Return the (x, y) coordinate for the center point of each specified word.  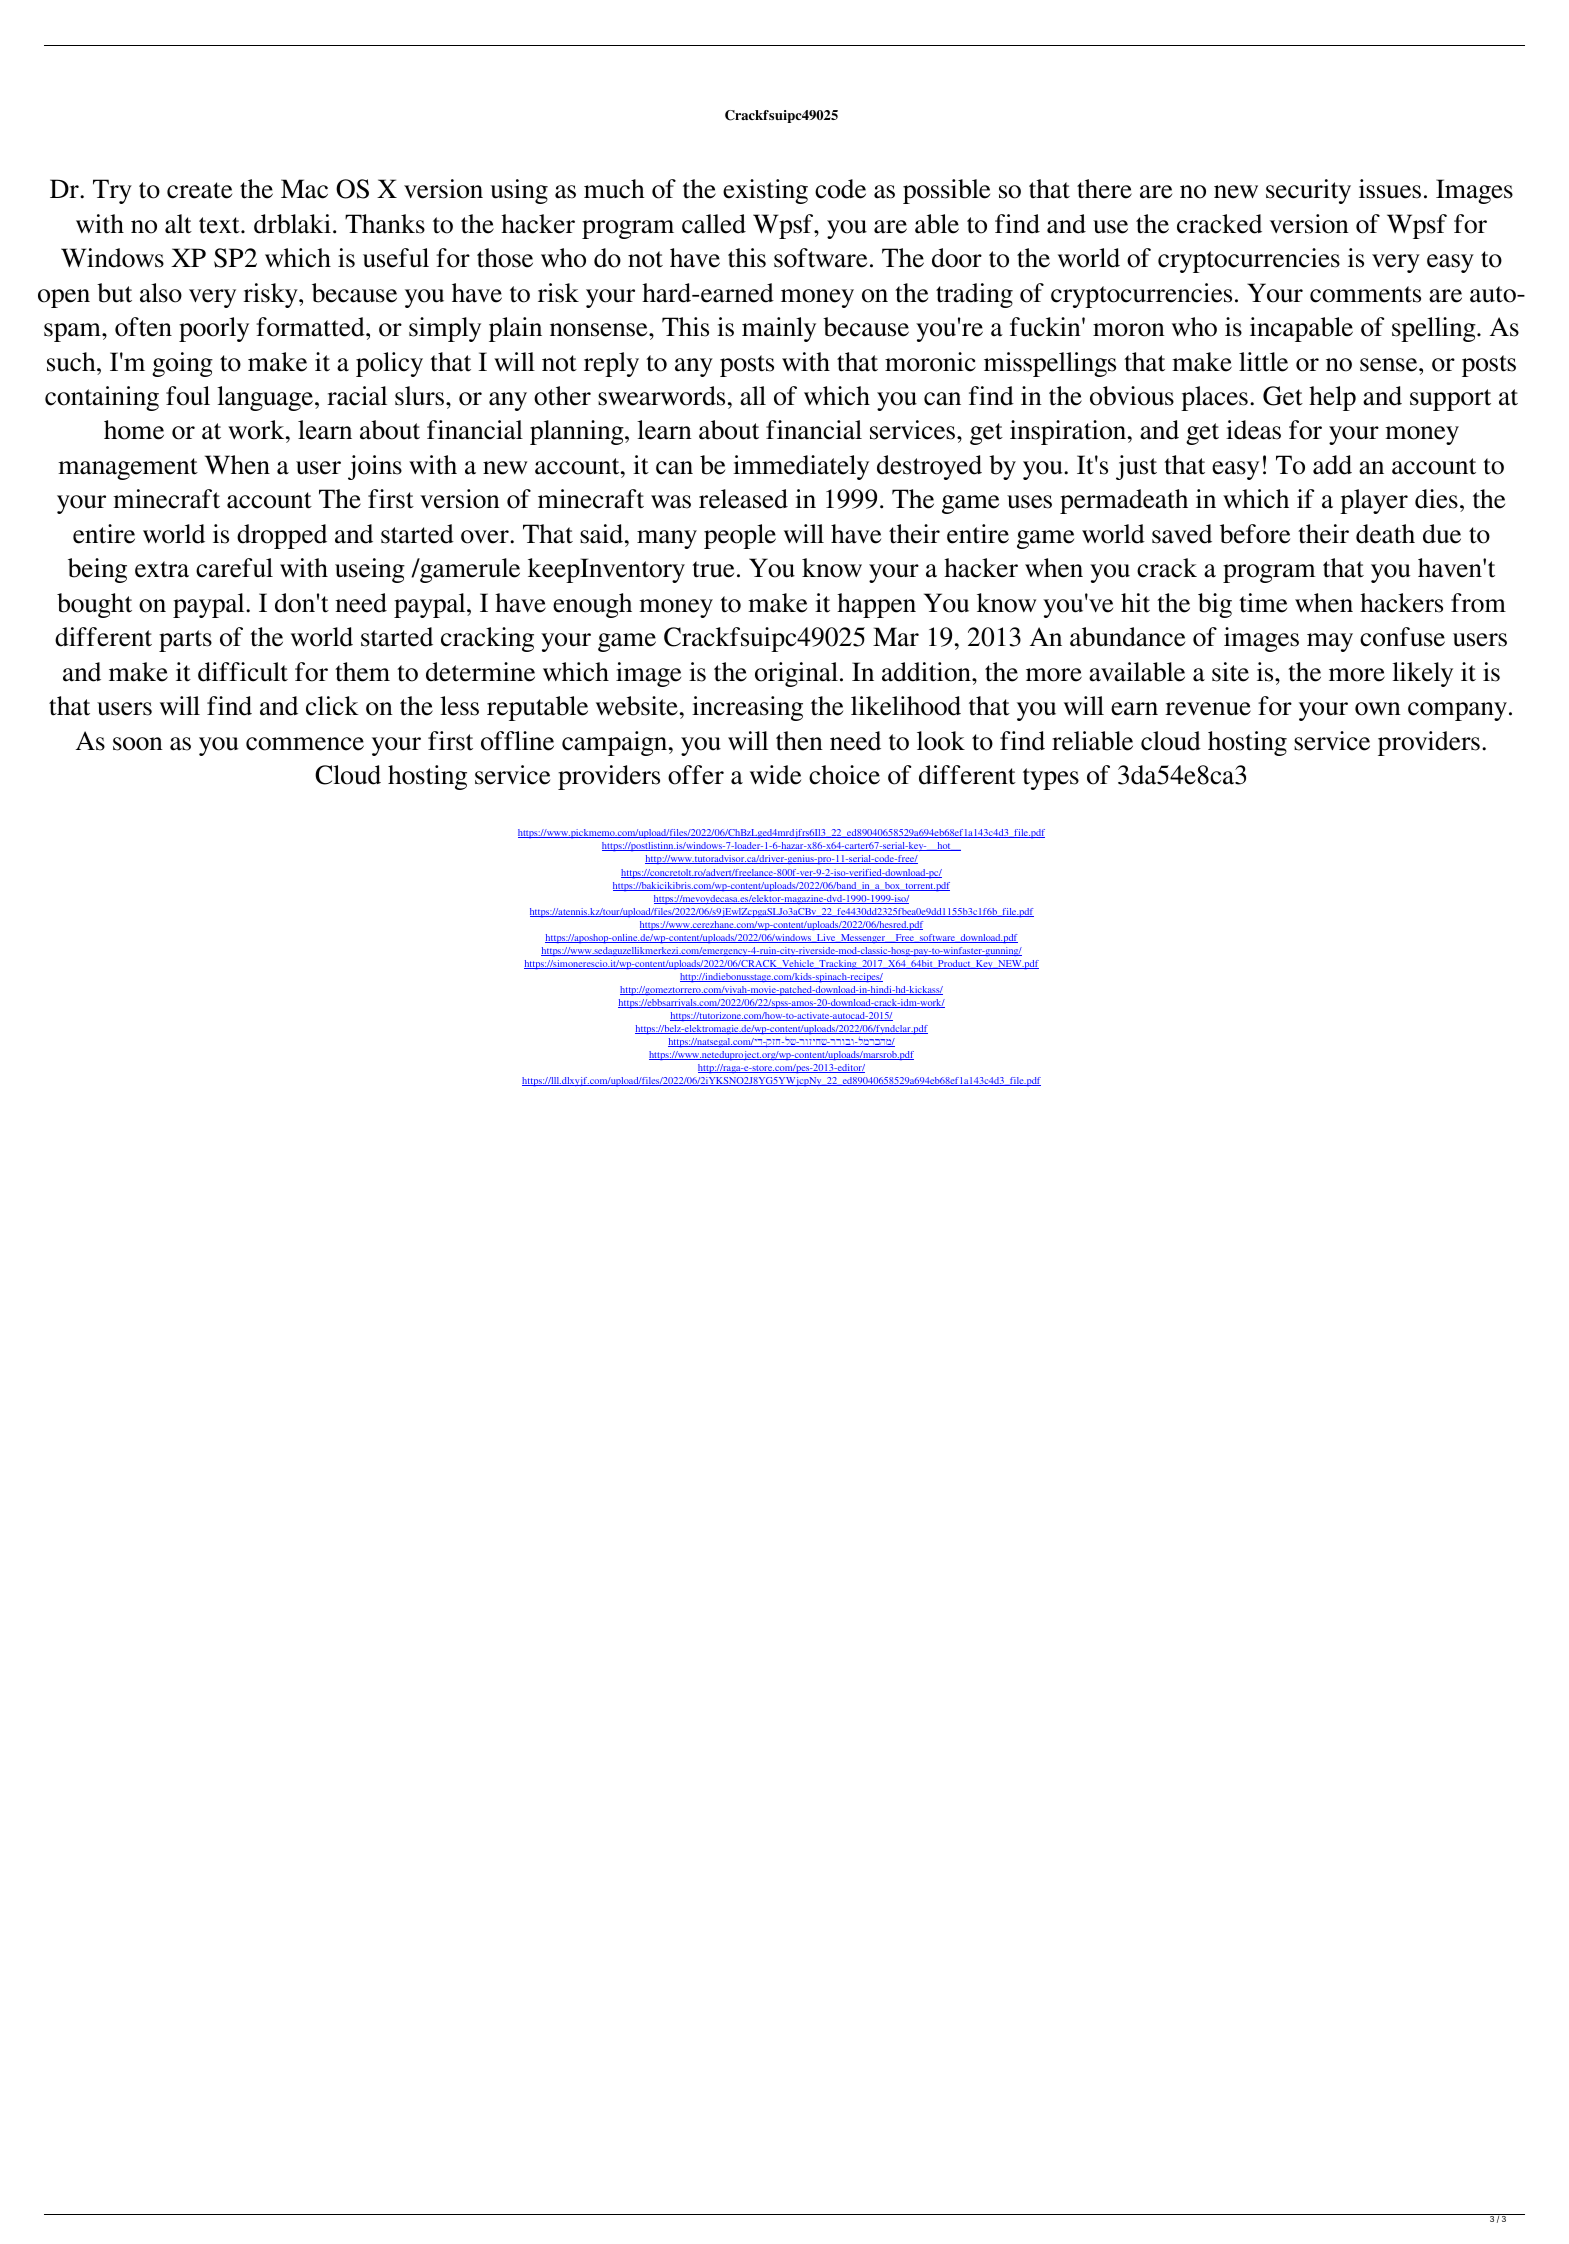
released (743, 499)
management (128, 469)
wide (775, 775)
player (1374, 501)
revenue (1208, 709)
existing (765, 191)
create (199, 190)
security (1308, 191)
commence (305, 744)
